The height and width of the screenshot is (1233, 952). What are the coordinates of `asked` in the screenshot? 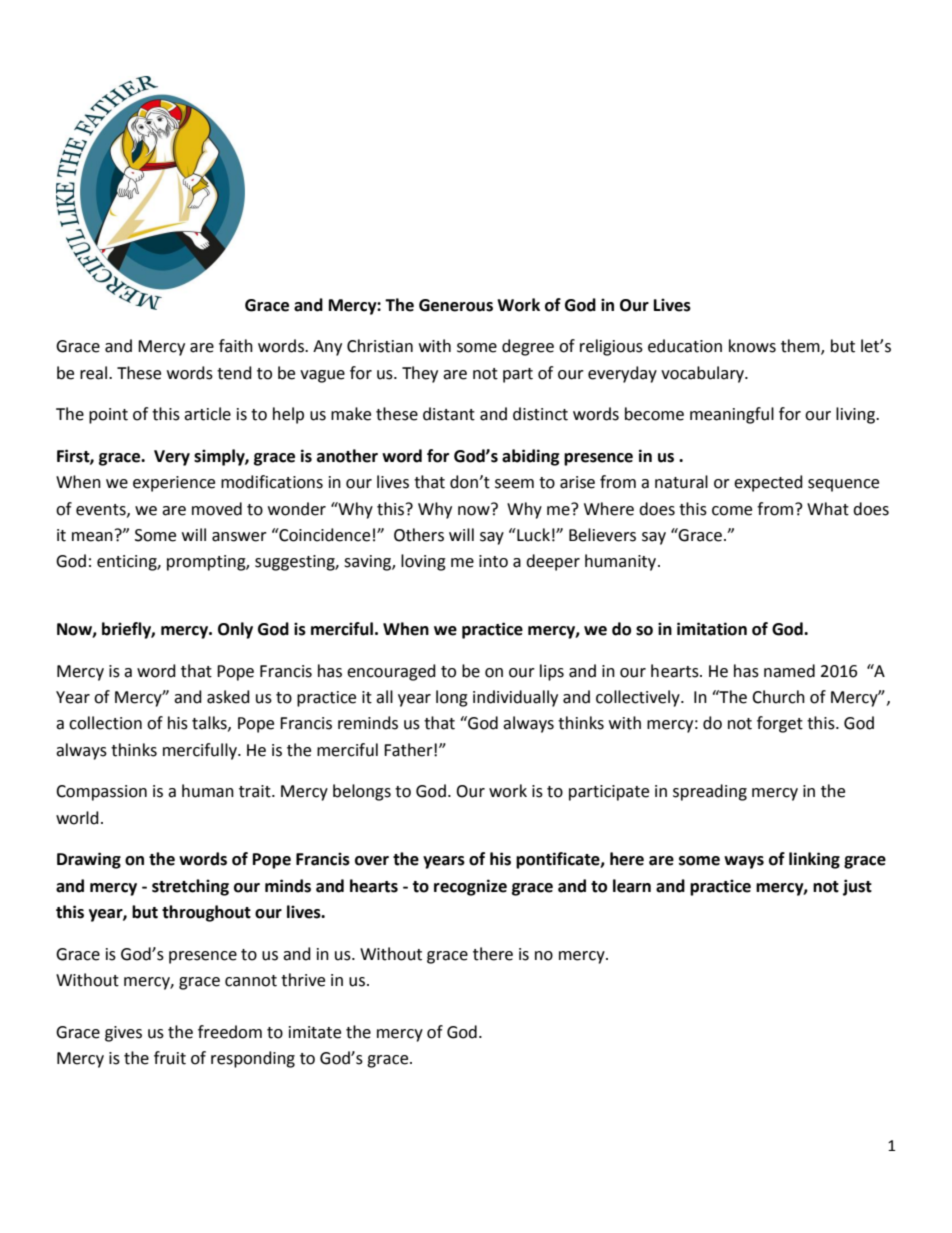 It's located at (228, 697).
